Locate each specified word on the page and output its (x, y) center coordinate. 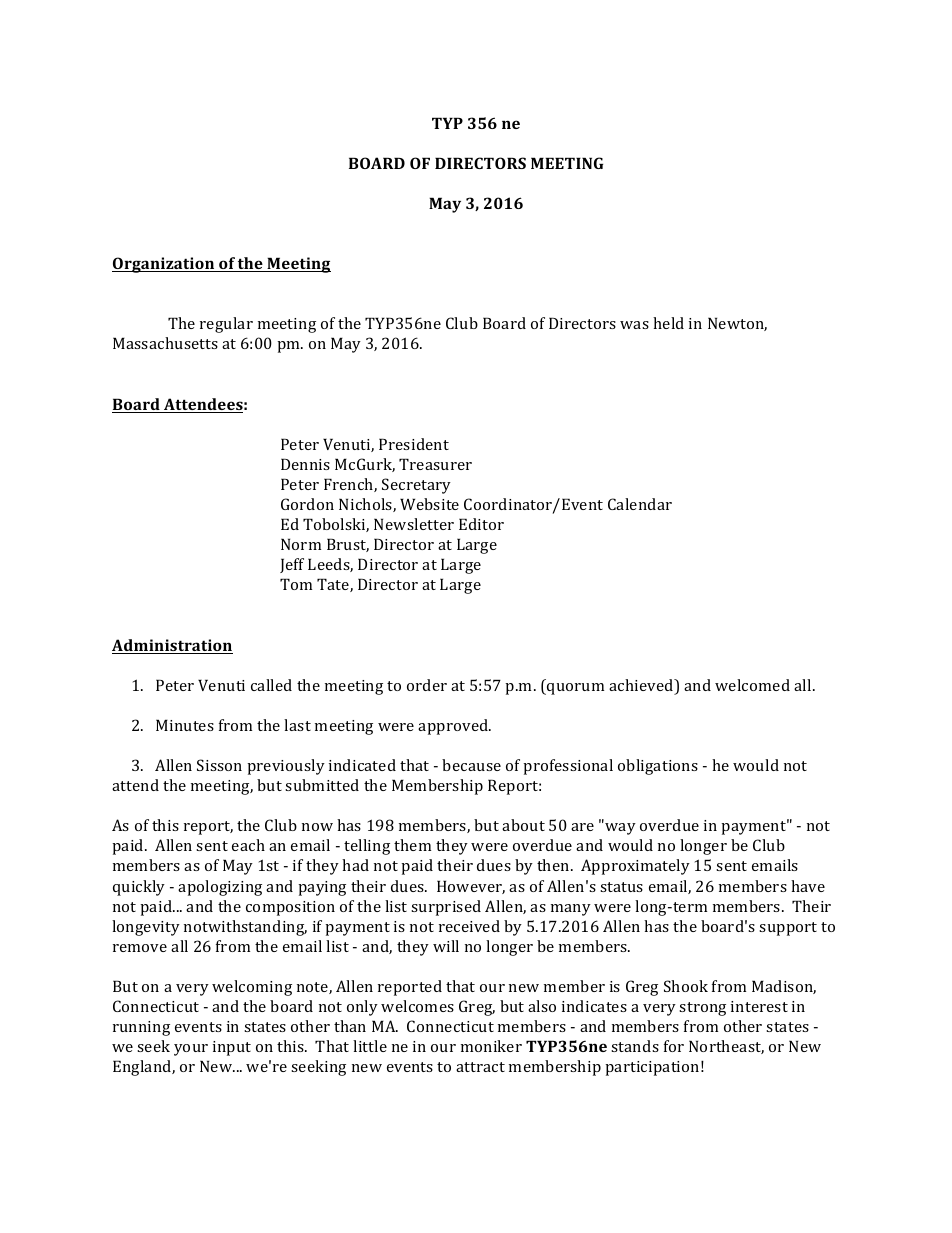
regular (226, 325)
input (232, 1048)
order (427, 685)
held (668, 323)
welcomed (752, 685)
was (634, 325)
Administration (172, 646)
